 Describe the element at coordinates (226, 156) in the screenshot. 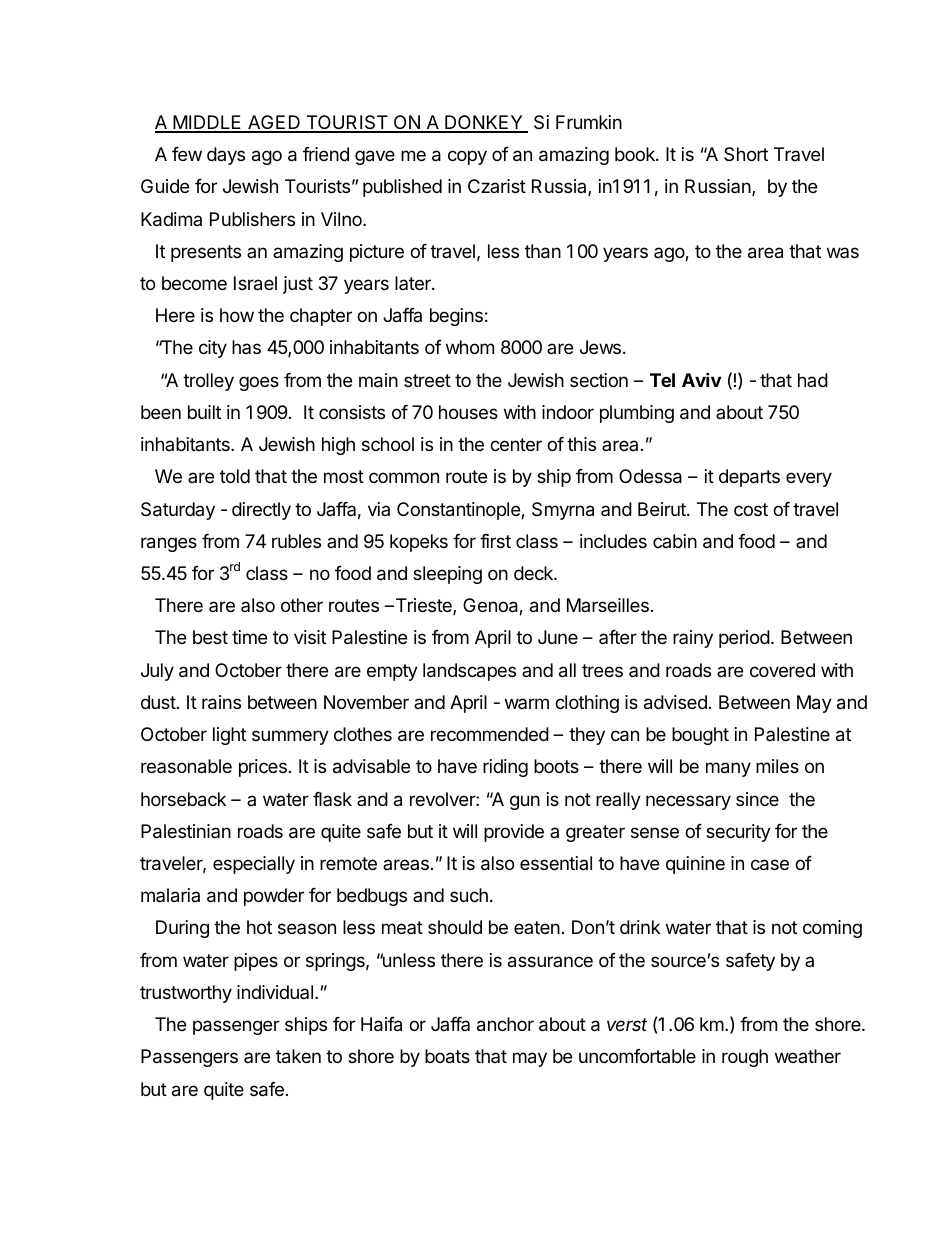

I see `days` at that location.
